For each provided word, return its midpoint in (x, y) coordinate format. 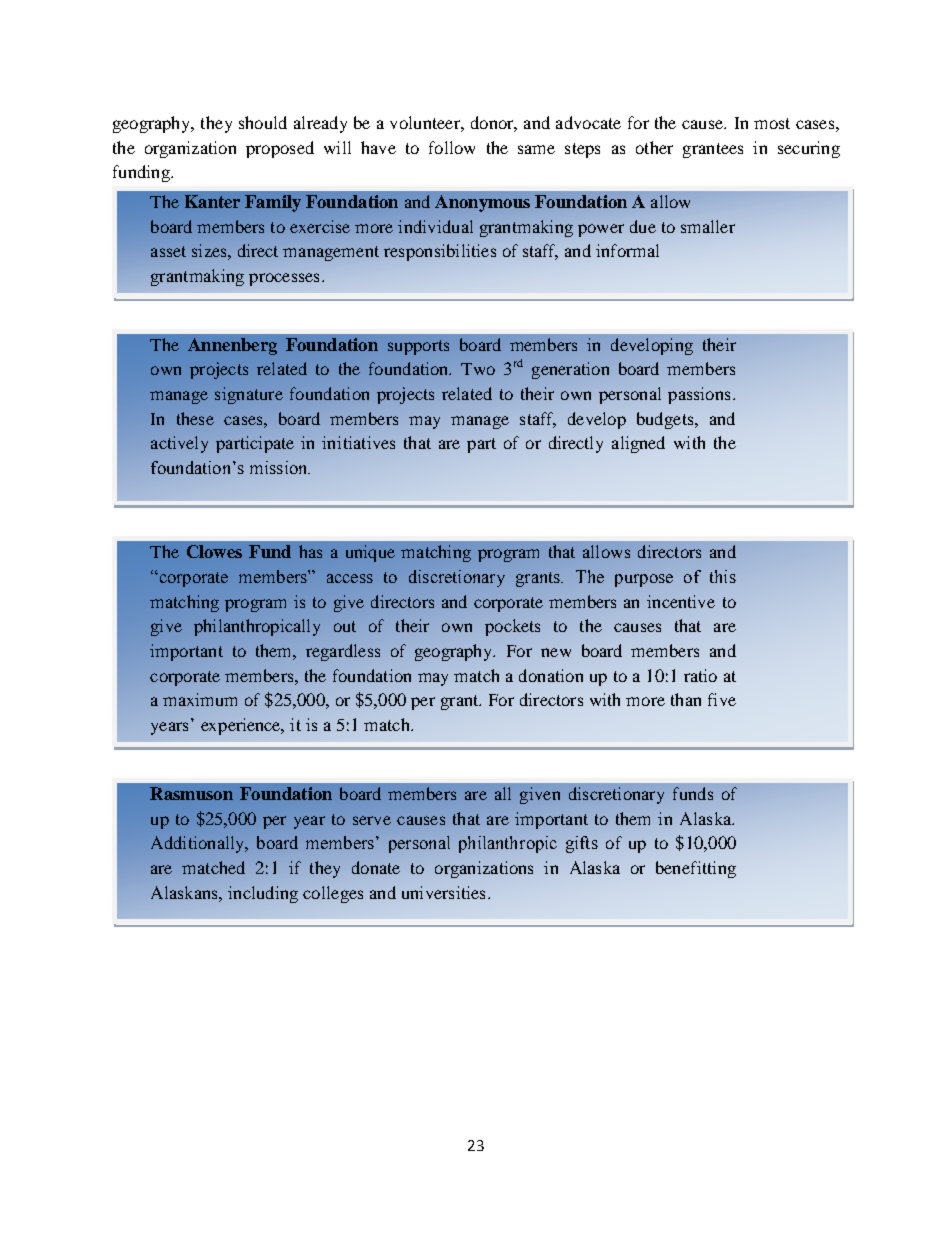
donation (551, 675)
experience (242, 726)
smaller (708, 226)
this (723, 576)
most (772, 123)
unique (370, 553)
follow (452, 147)
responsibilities (440, 252)
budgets (666, 420)
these (195, 418)
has (310, 551)
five (722, 699)
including (263, 894)
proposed (280, 149)
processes (284, 279)
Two (478, 369)
